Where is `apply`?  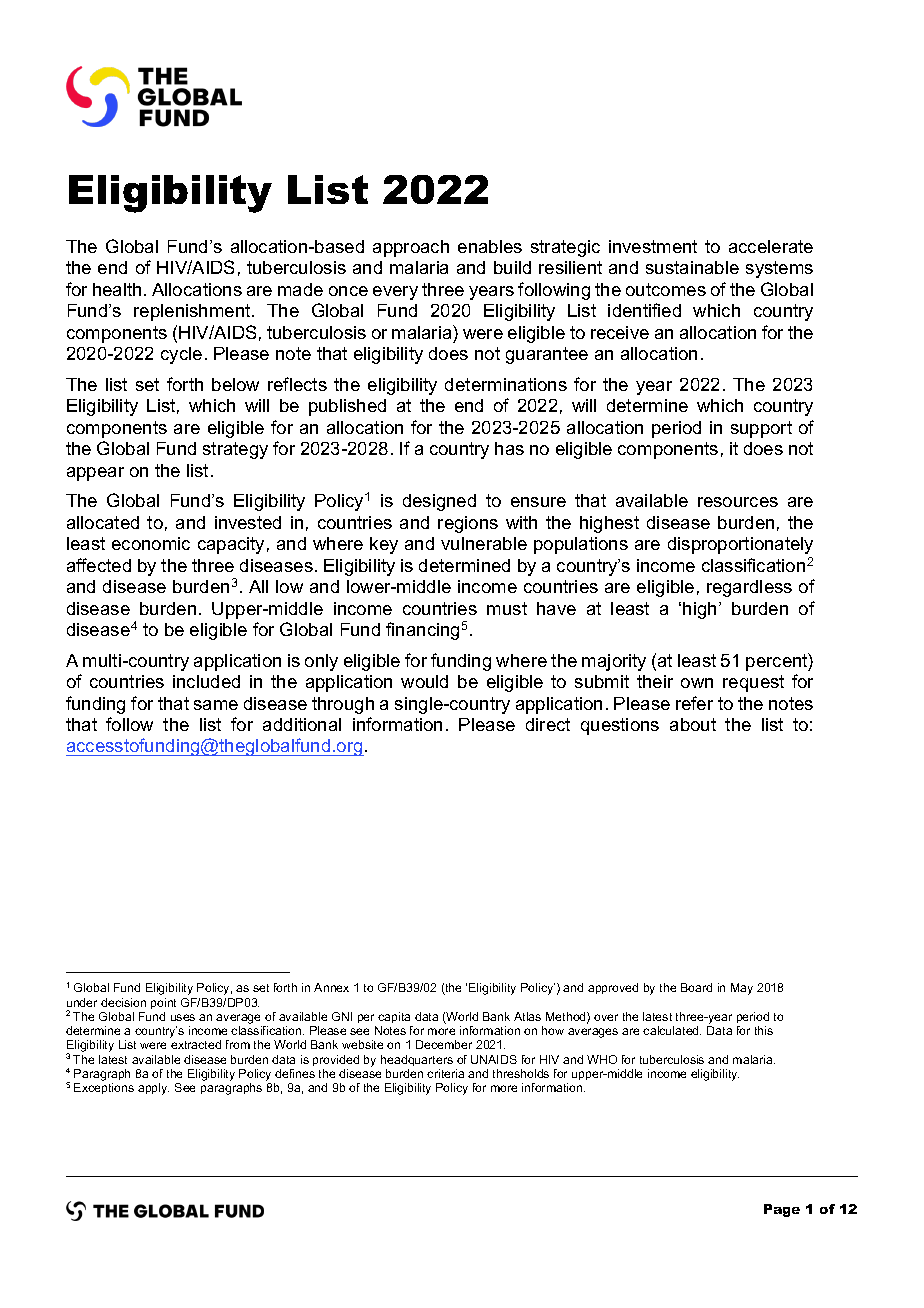 apply is located at coordinates (153, 1089).
